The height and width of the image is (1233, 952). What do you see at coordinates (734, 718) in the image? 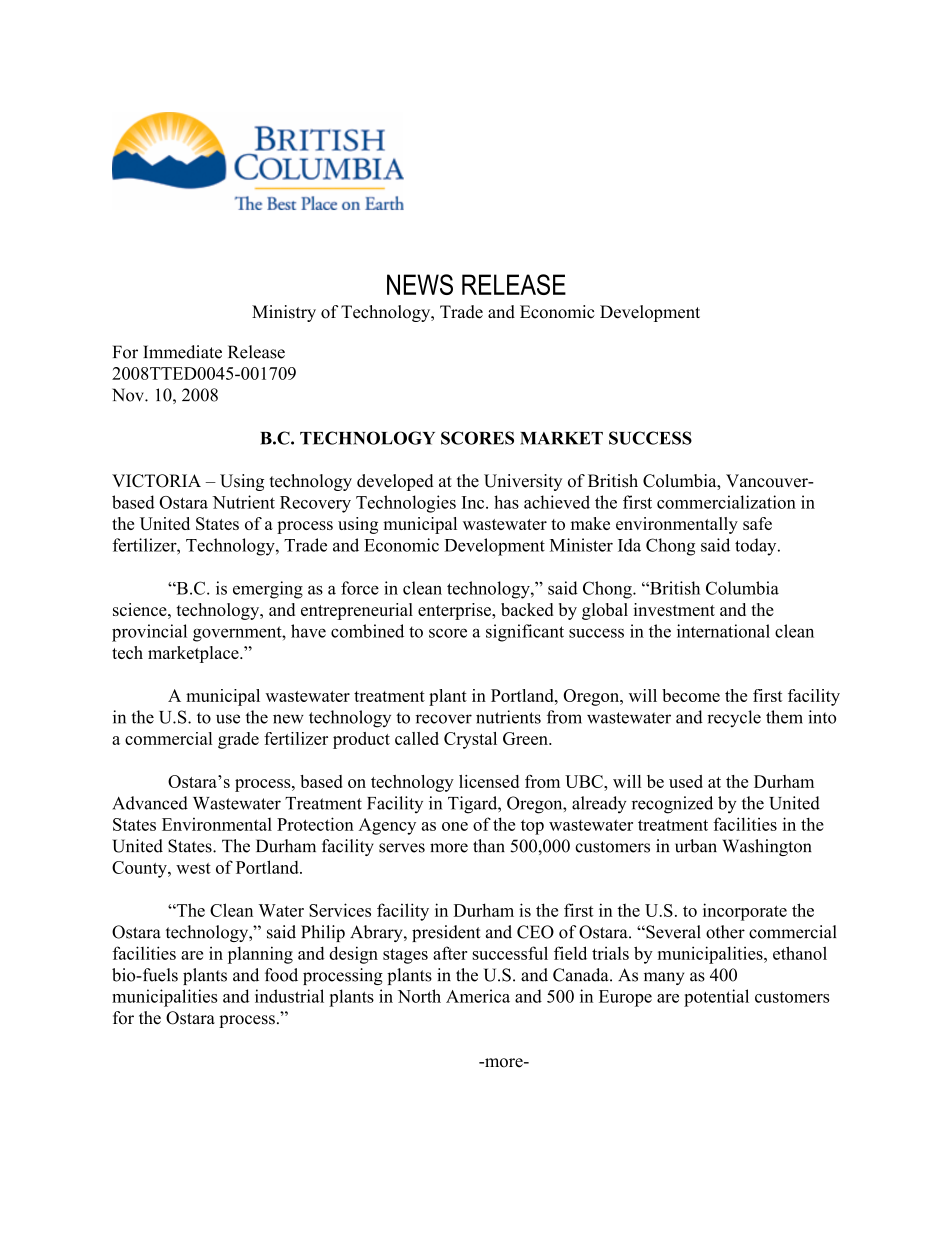
I see `recycle` at bounding box center [734, 718].
